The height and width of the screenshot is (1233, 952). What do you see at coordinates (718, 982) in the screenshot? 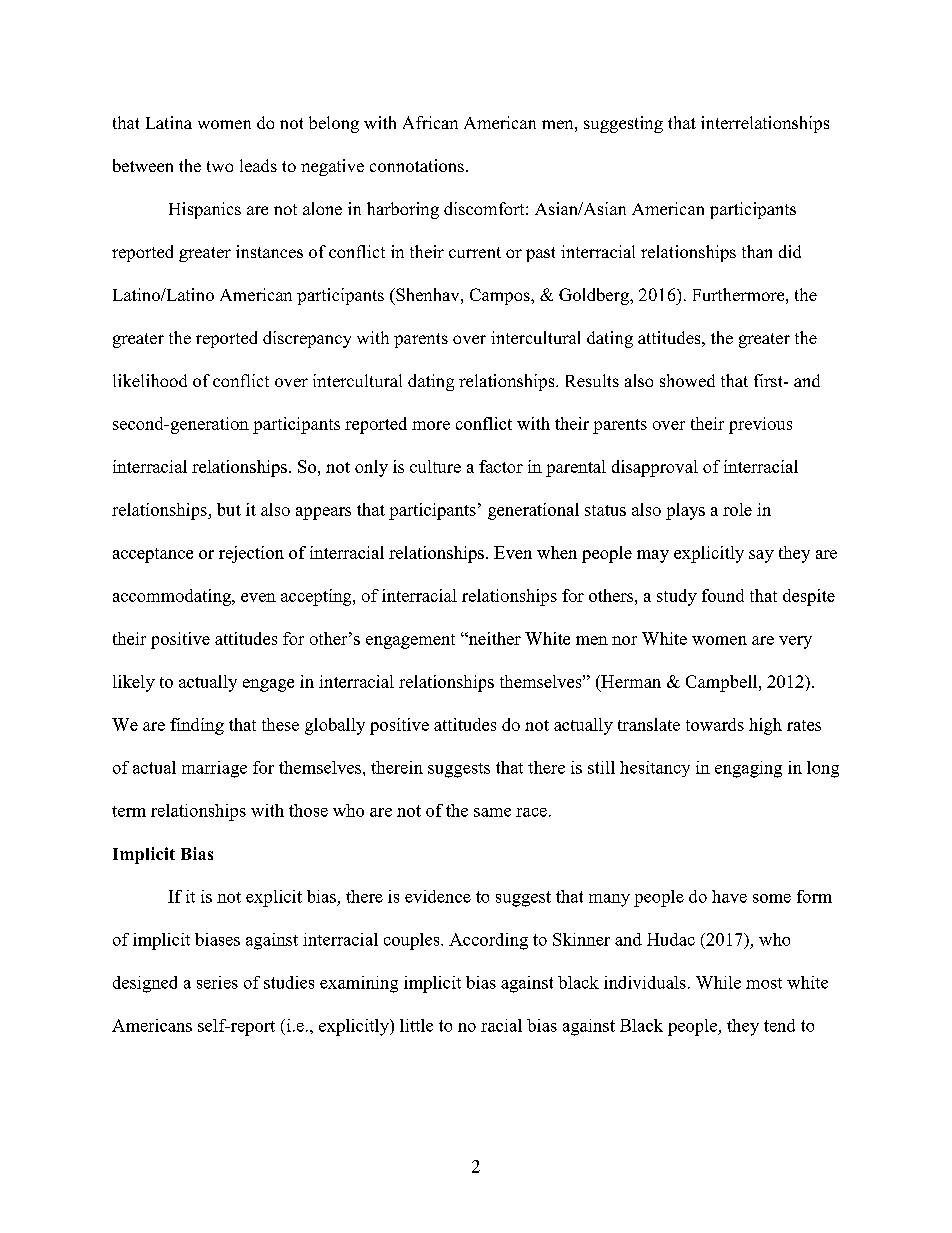
I see `While` at bounding box center [718, 982].
